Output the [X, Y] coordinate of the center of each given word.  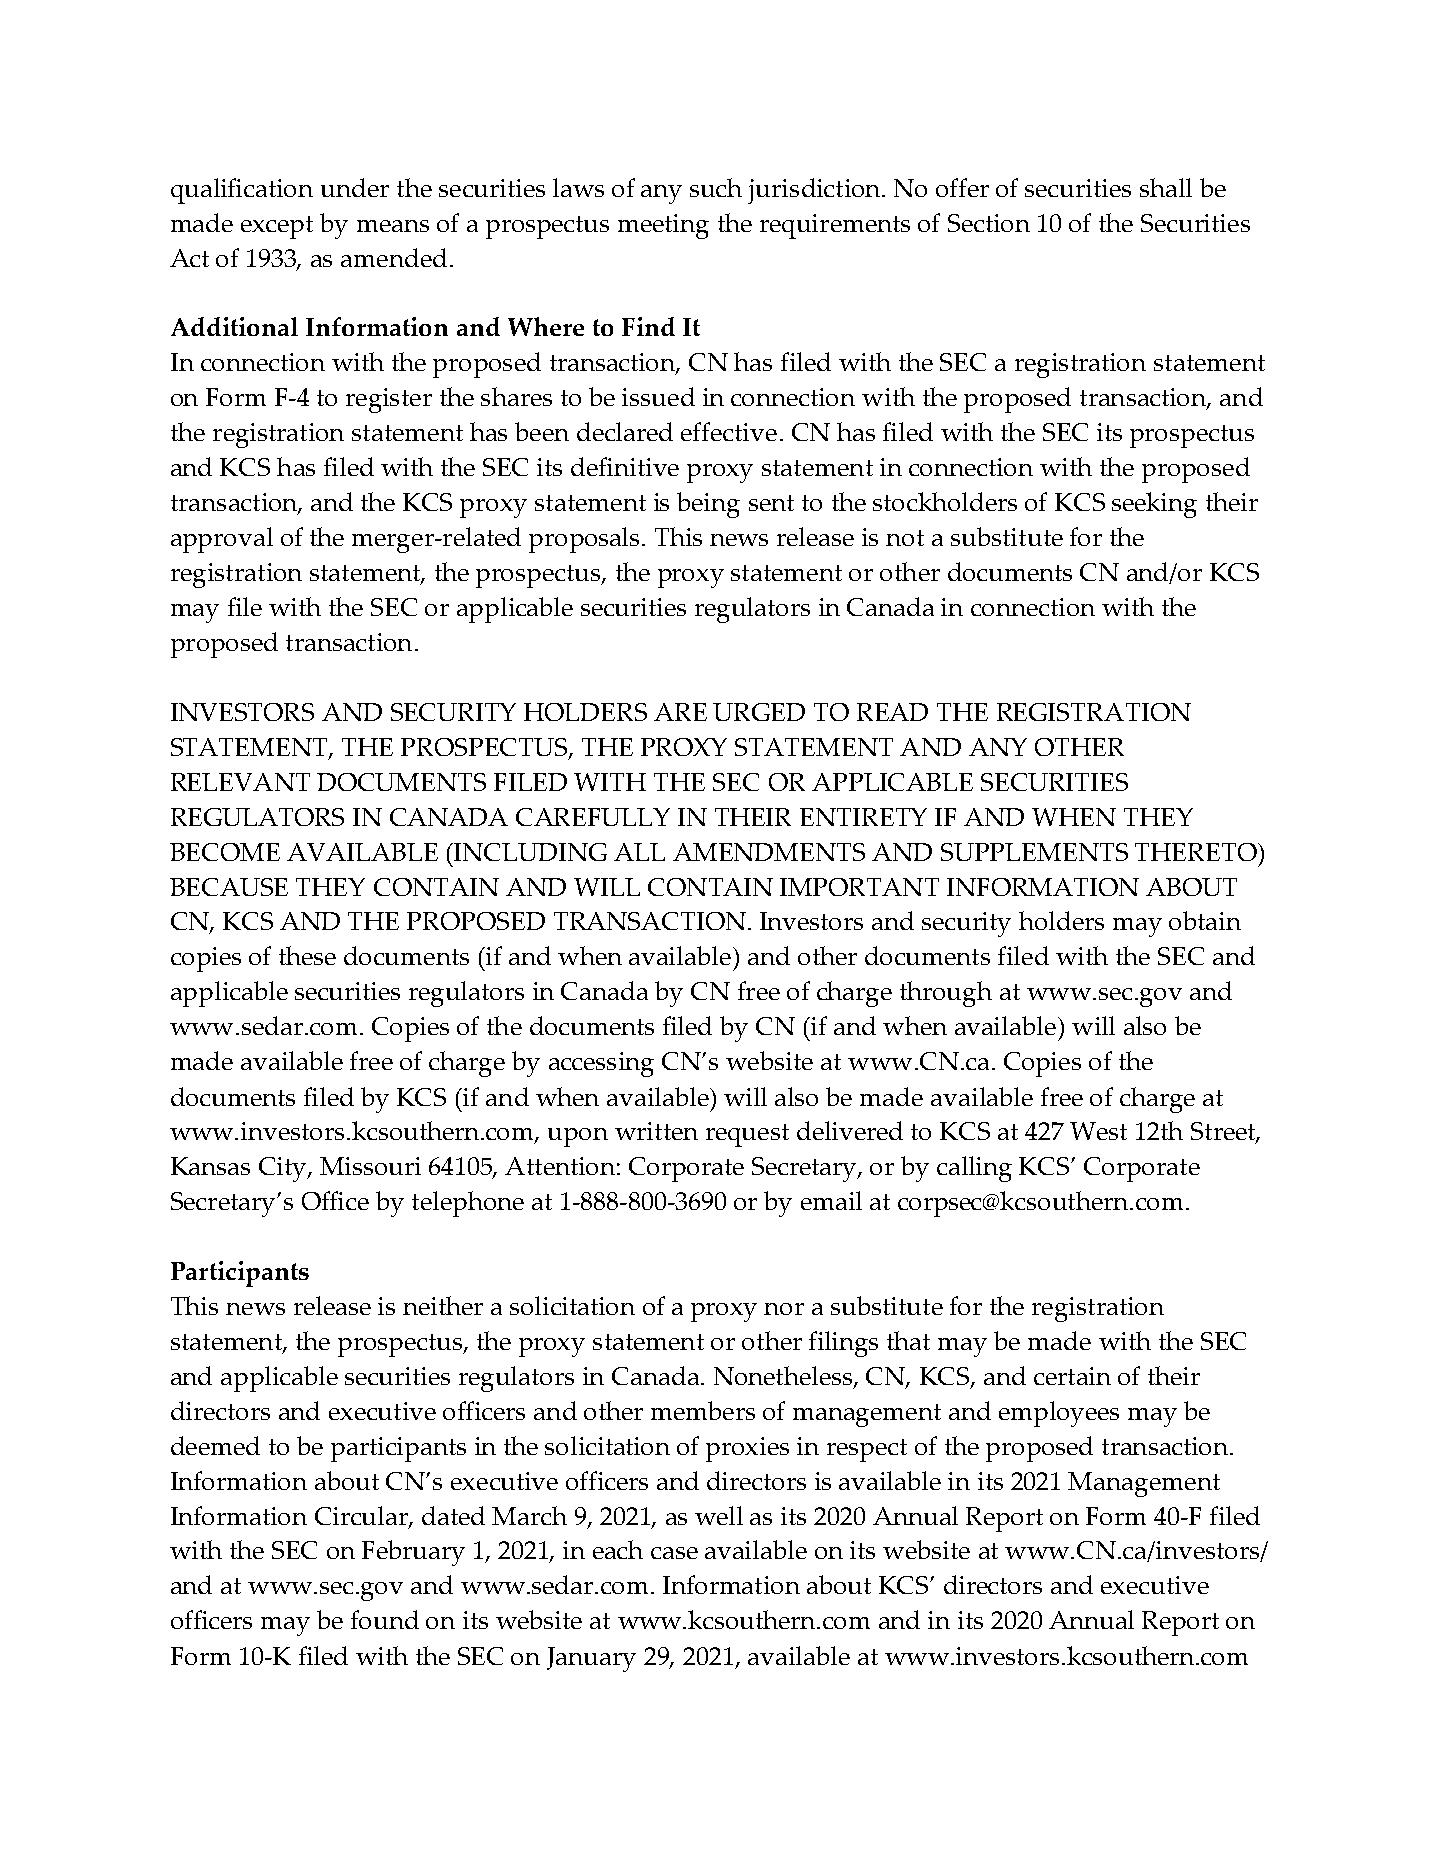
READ [892, 712]
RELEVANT [240, 782]
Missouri [370, 1166]
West [1098, 1131]
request [747, 1135]
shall [1166, 187]
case [674, 1553]
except [277, 227]
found [385, 1619]
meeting [663, 226]
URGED [759, 712]
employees [1059, 1414]
